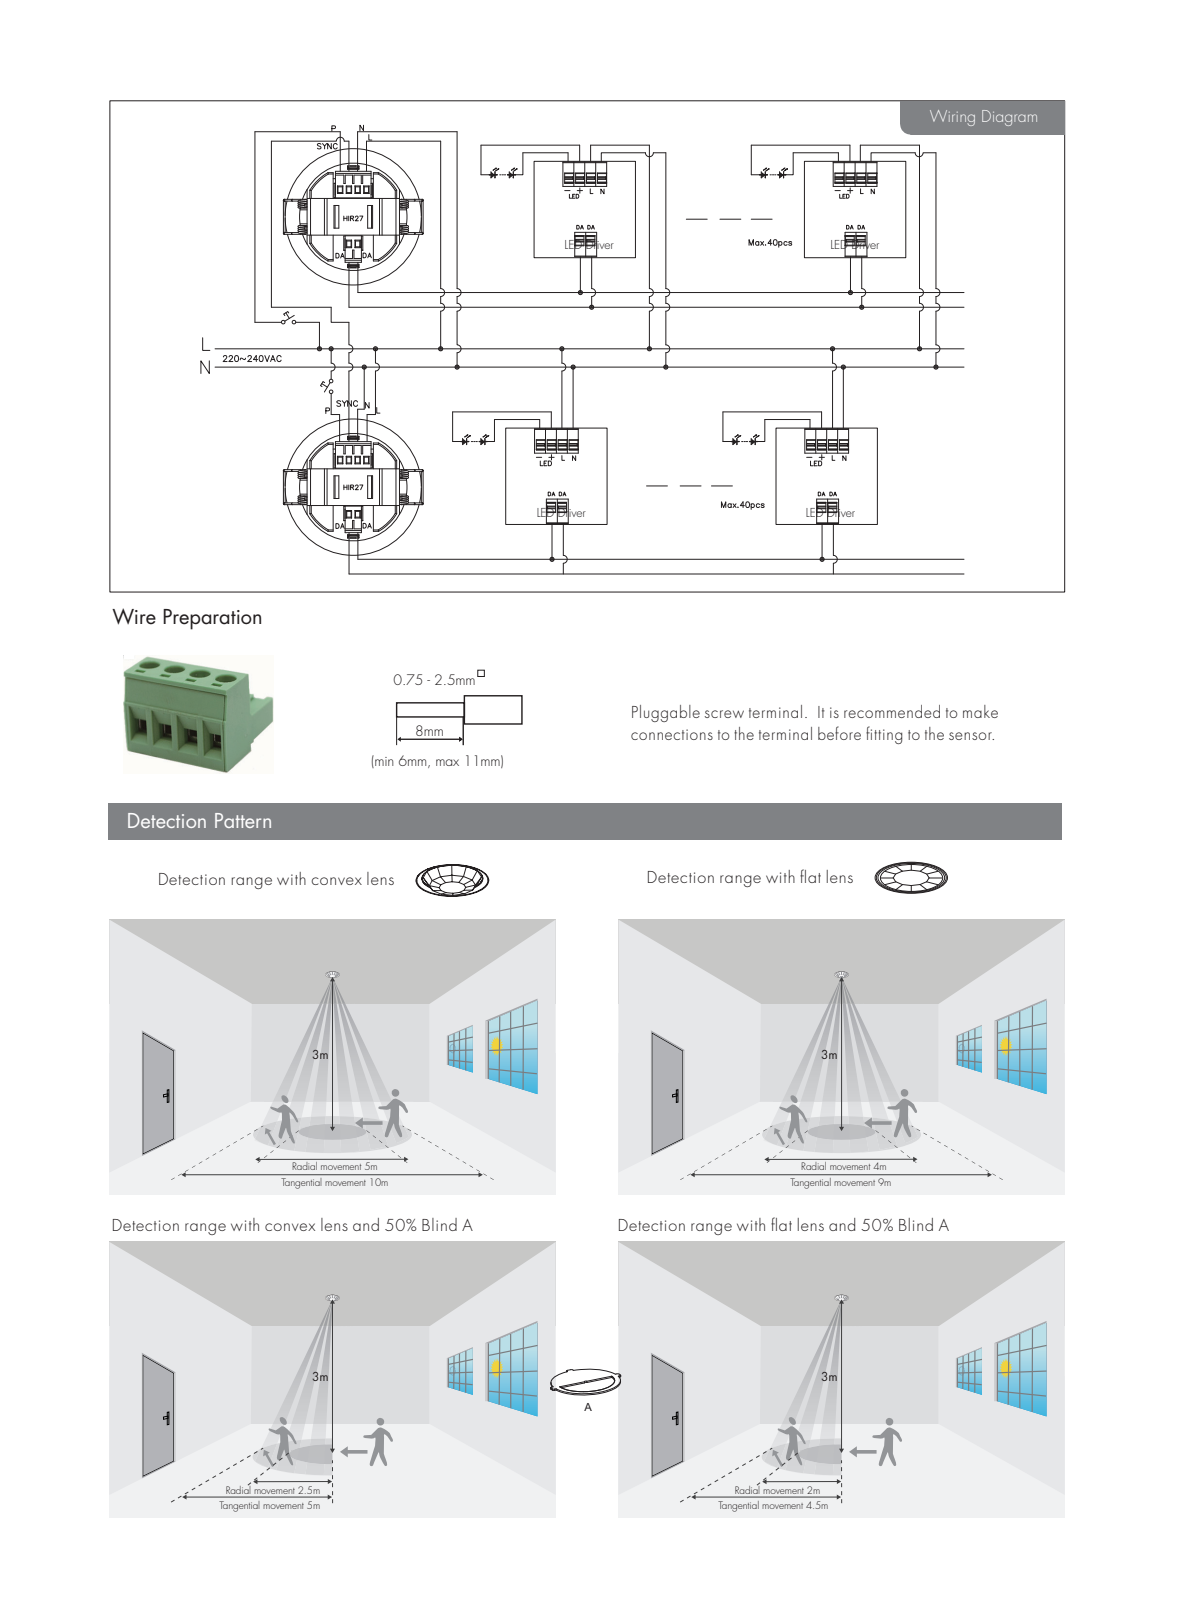 This page has height=1618, width=1177. Describe the element at coordinates (724, 714) in the page. I see `screw` at that location.
